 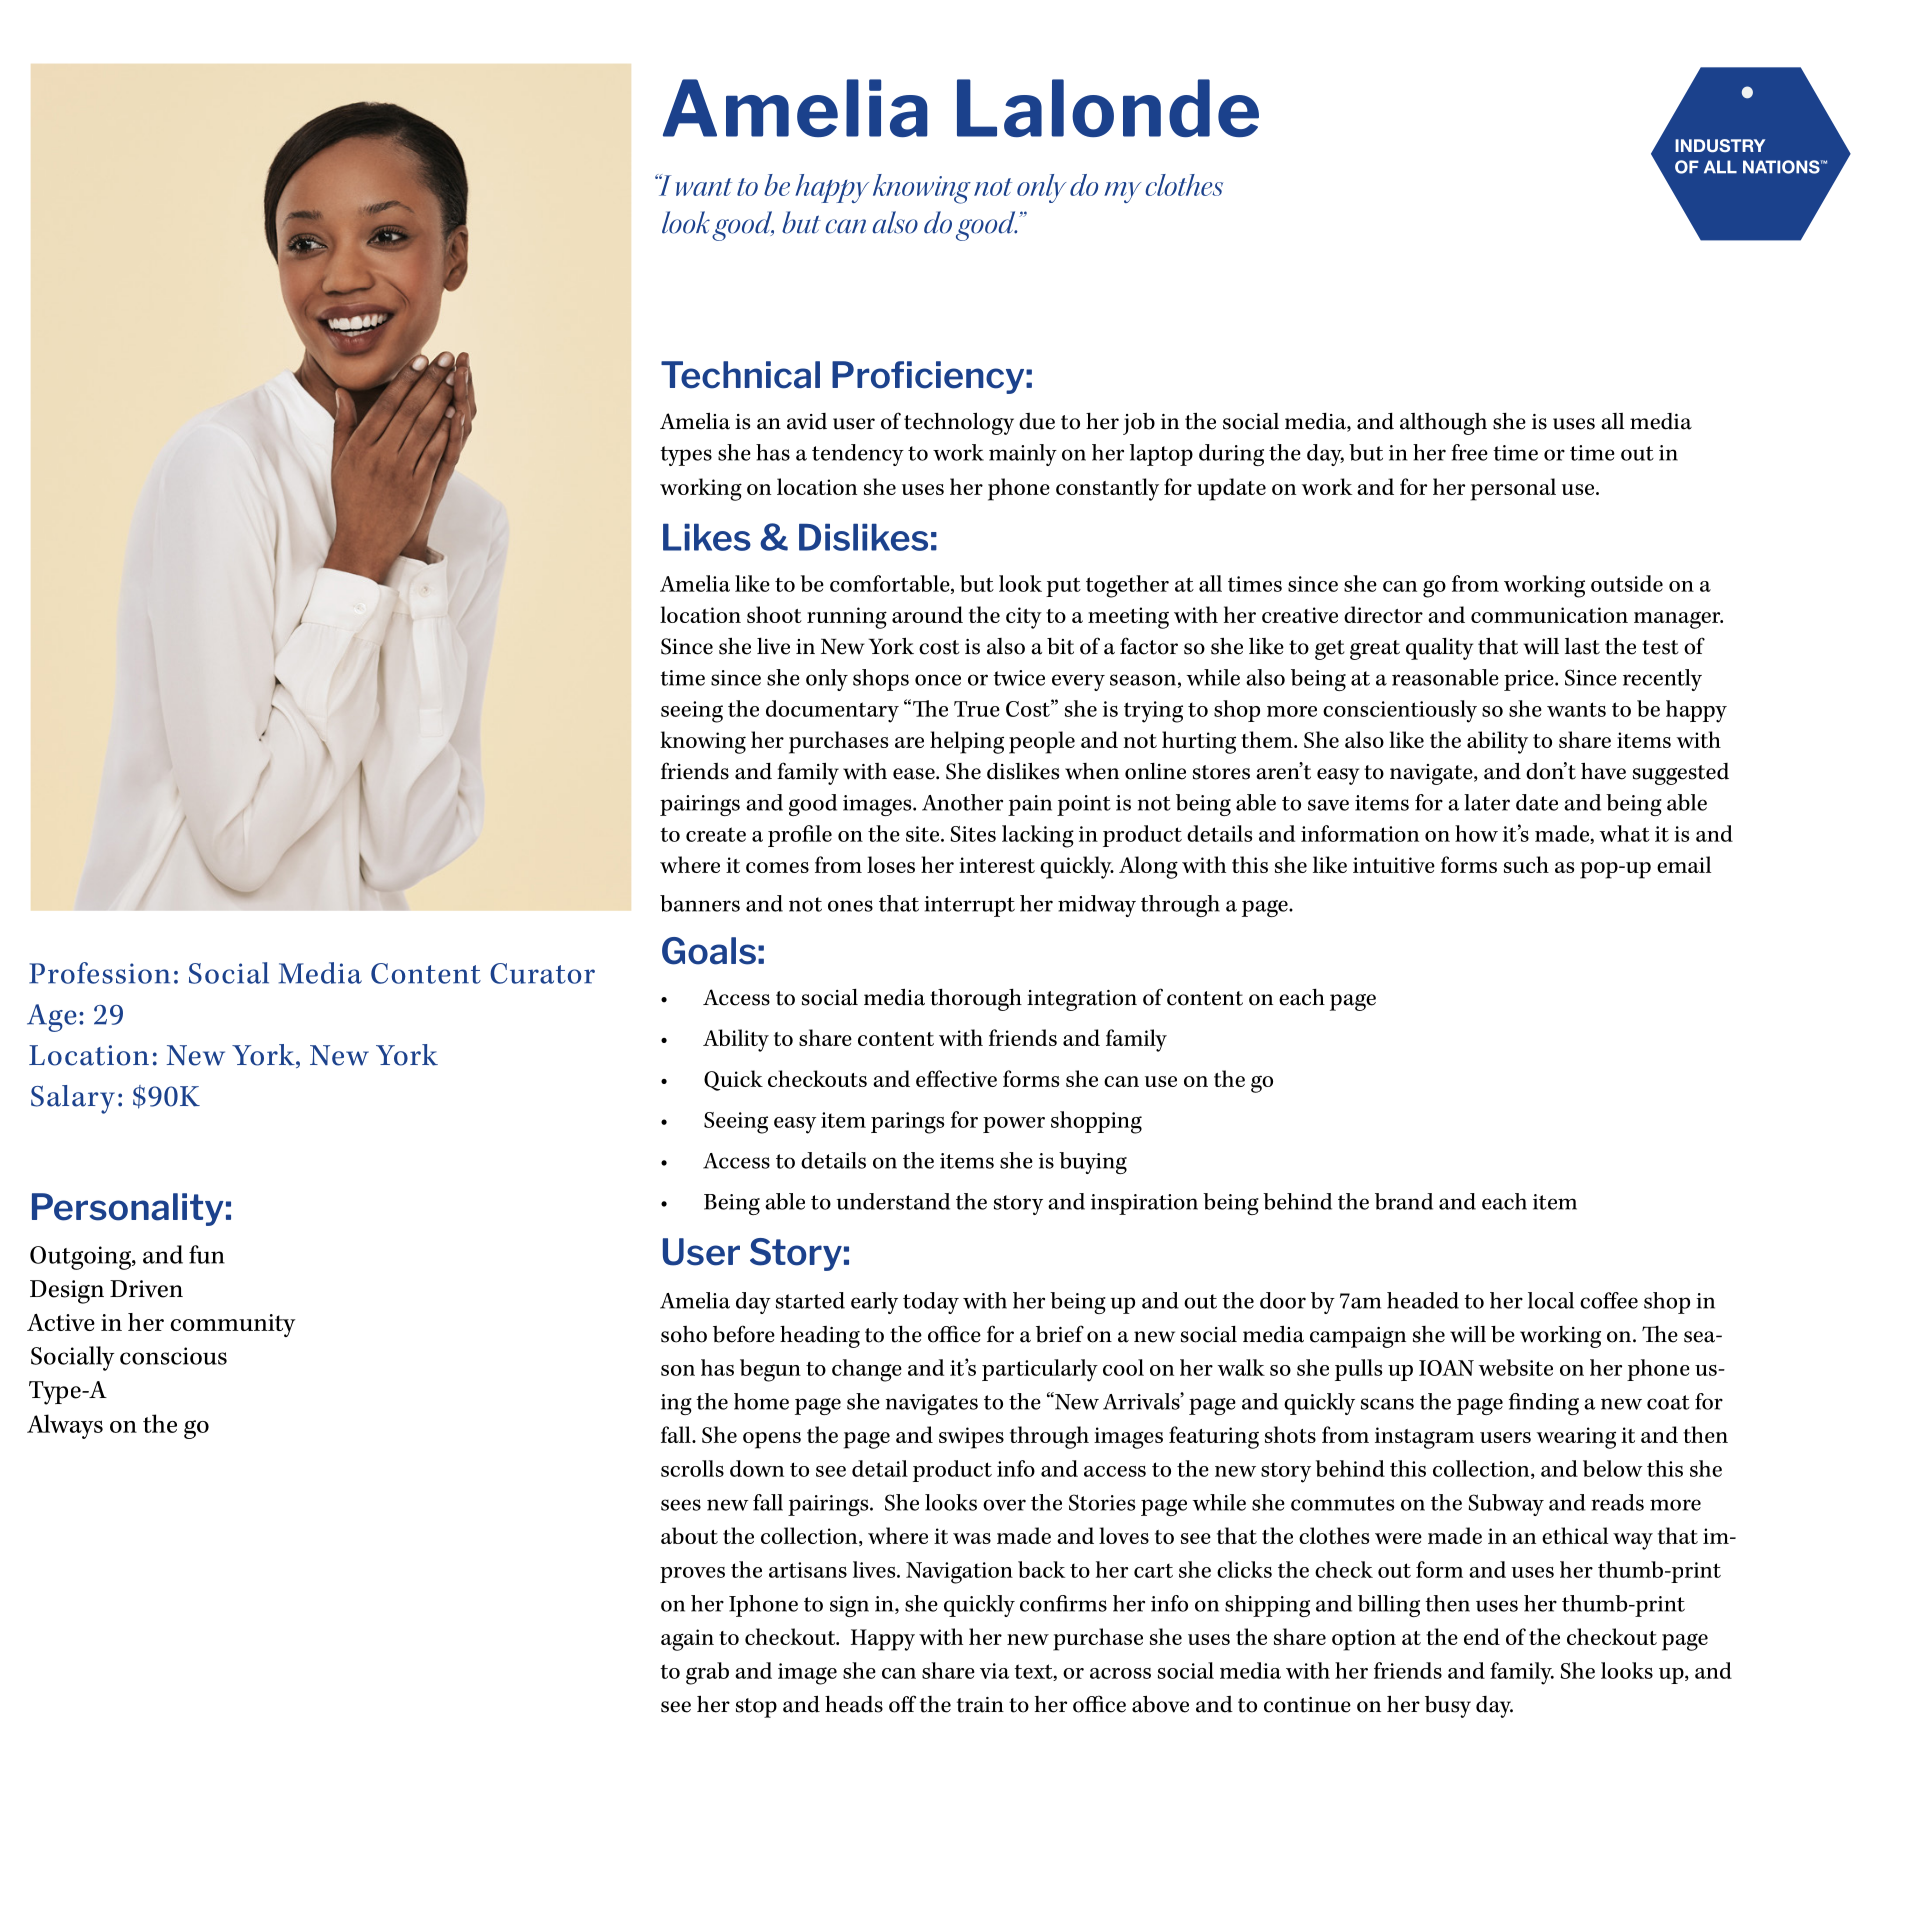 What do you see at coordinates (99, 973) in the screenshot?
I see `Profession` at bounding box center [99, 973].
